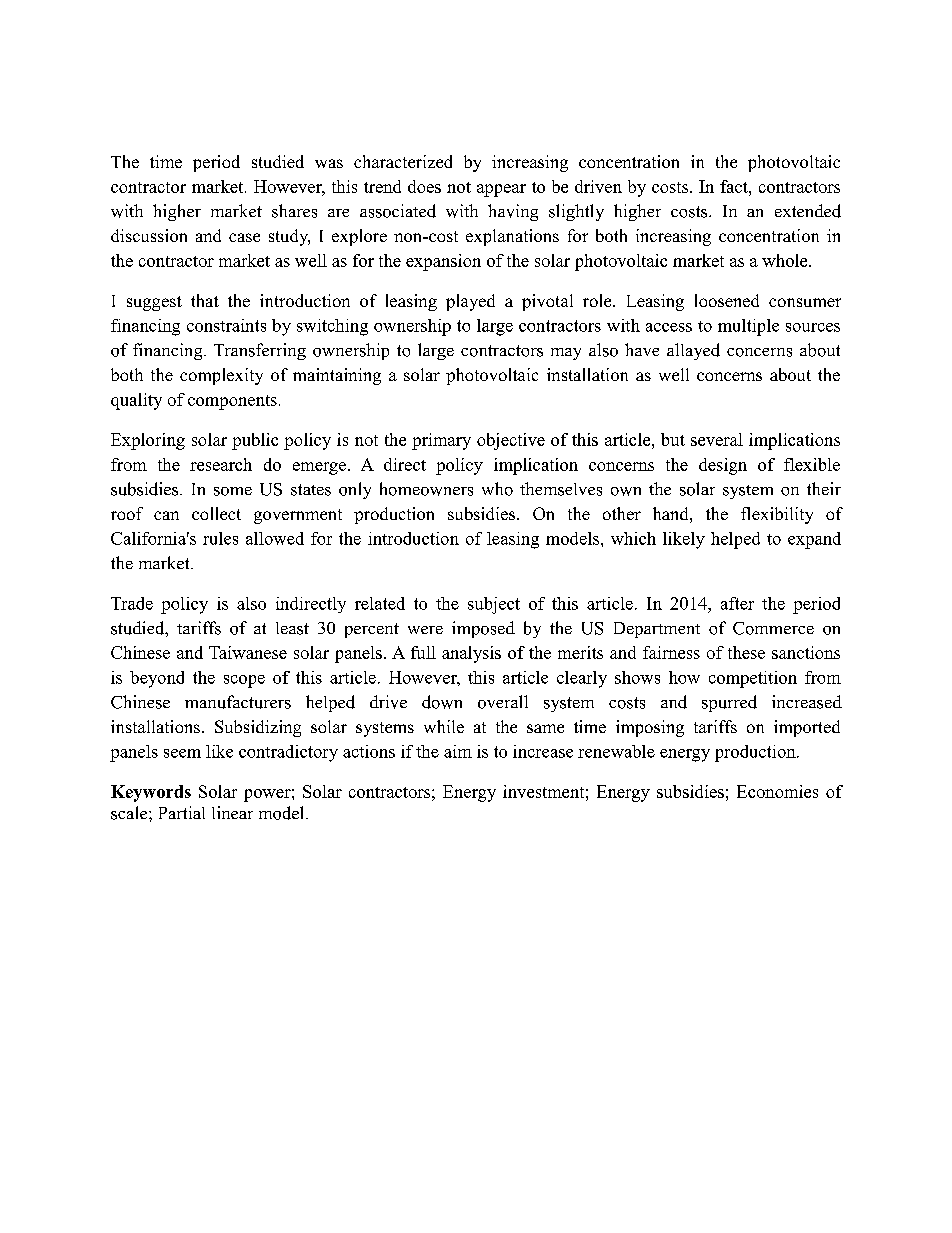  Describe the element at coordinates (746, 652) in the screenshot. I see `these` at that location.
